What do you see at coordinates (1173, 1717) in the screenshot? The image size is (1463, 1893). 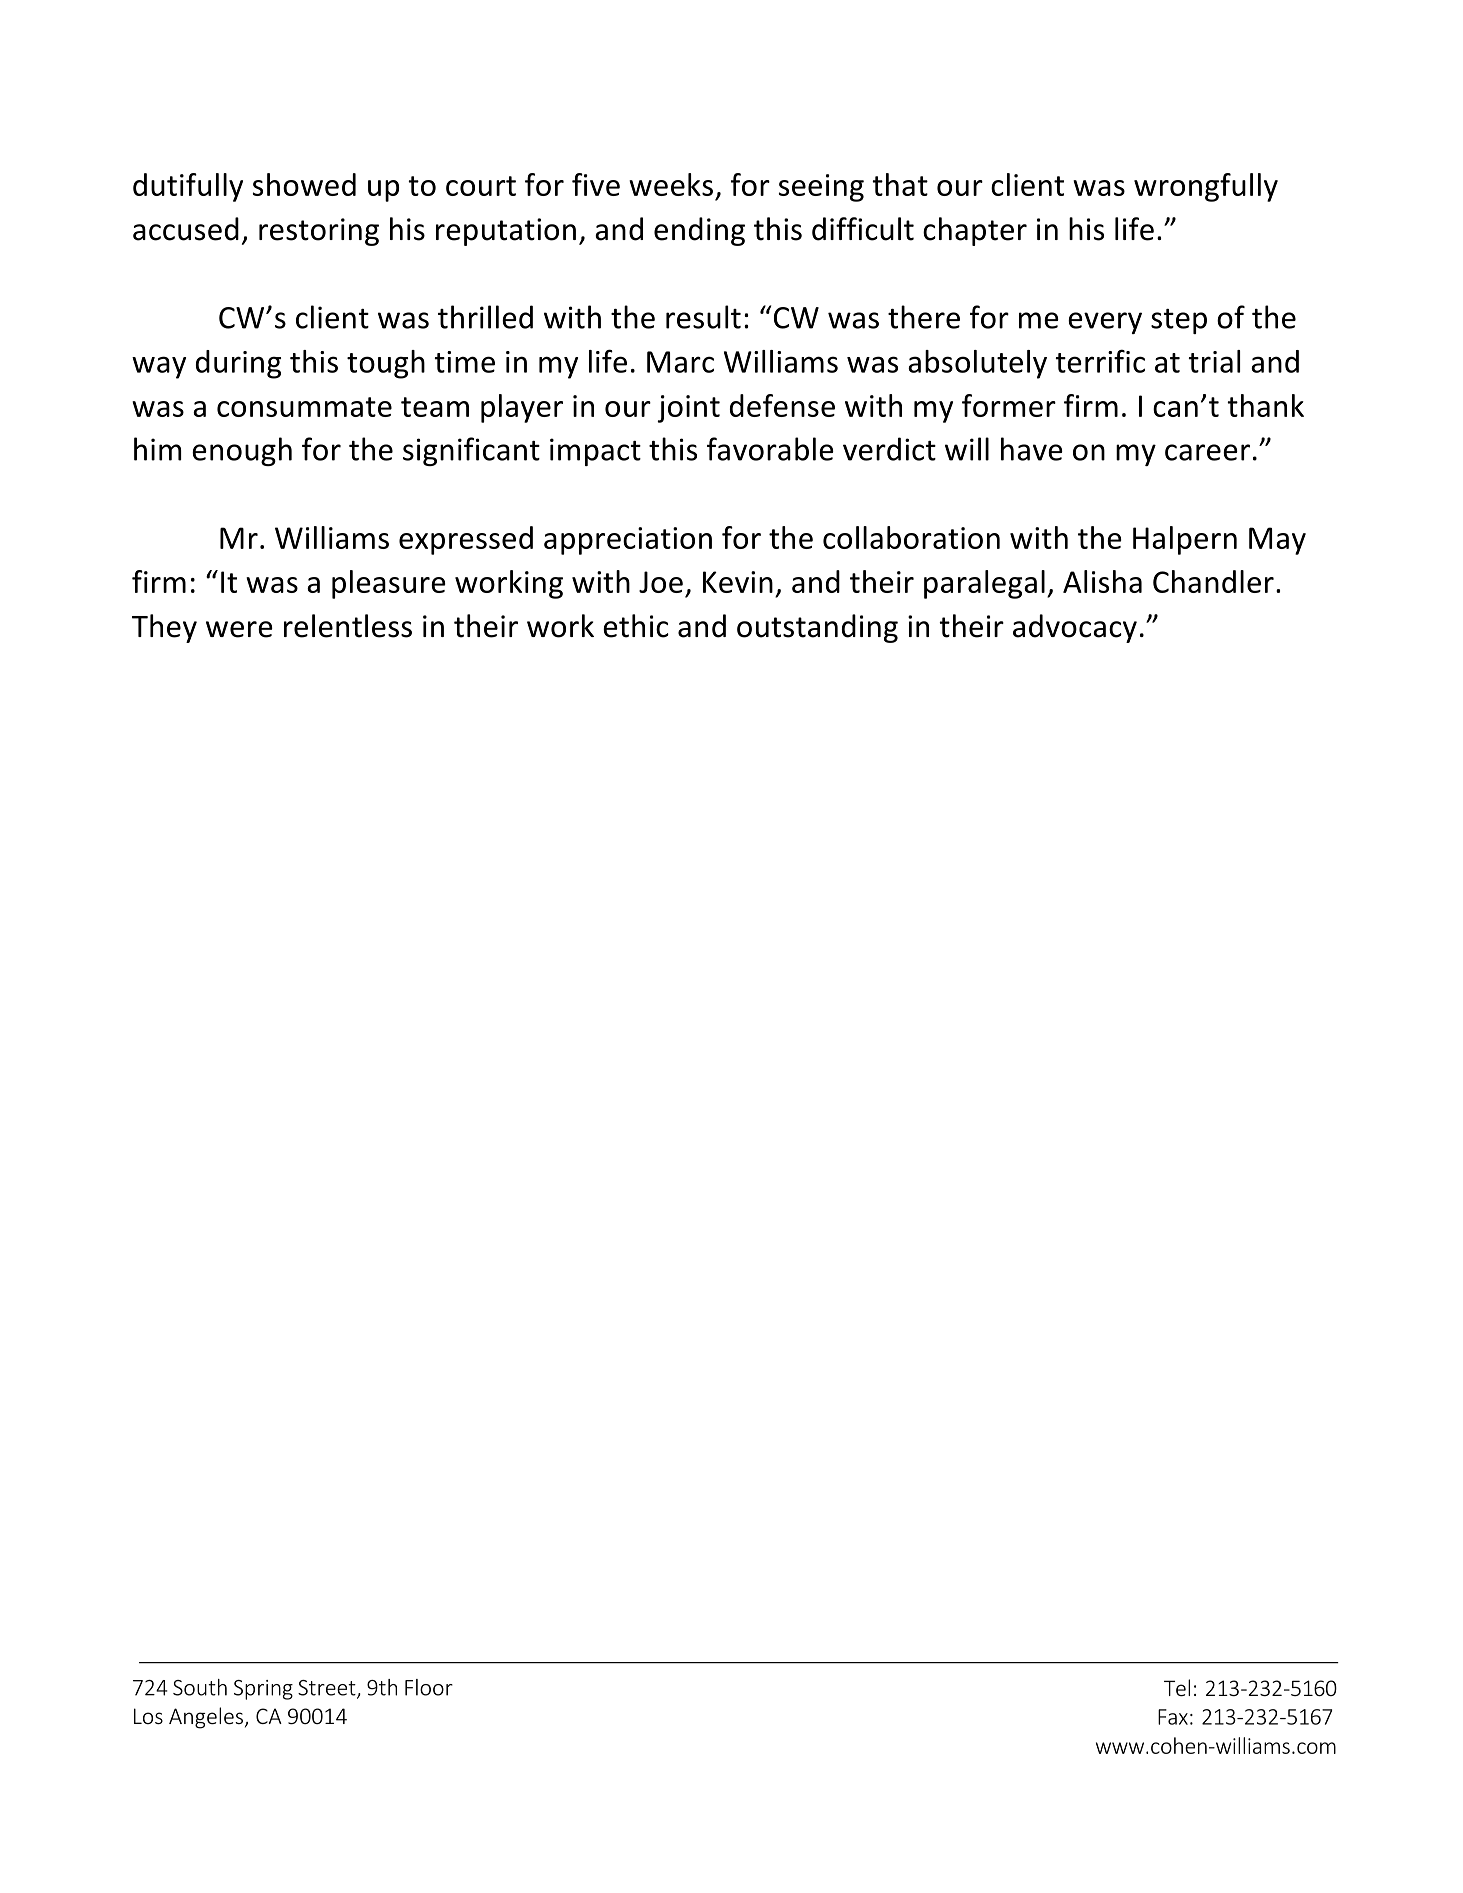 I see `Fax` at bounding box center [1173, 1717].
